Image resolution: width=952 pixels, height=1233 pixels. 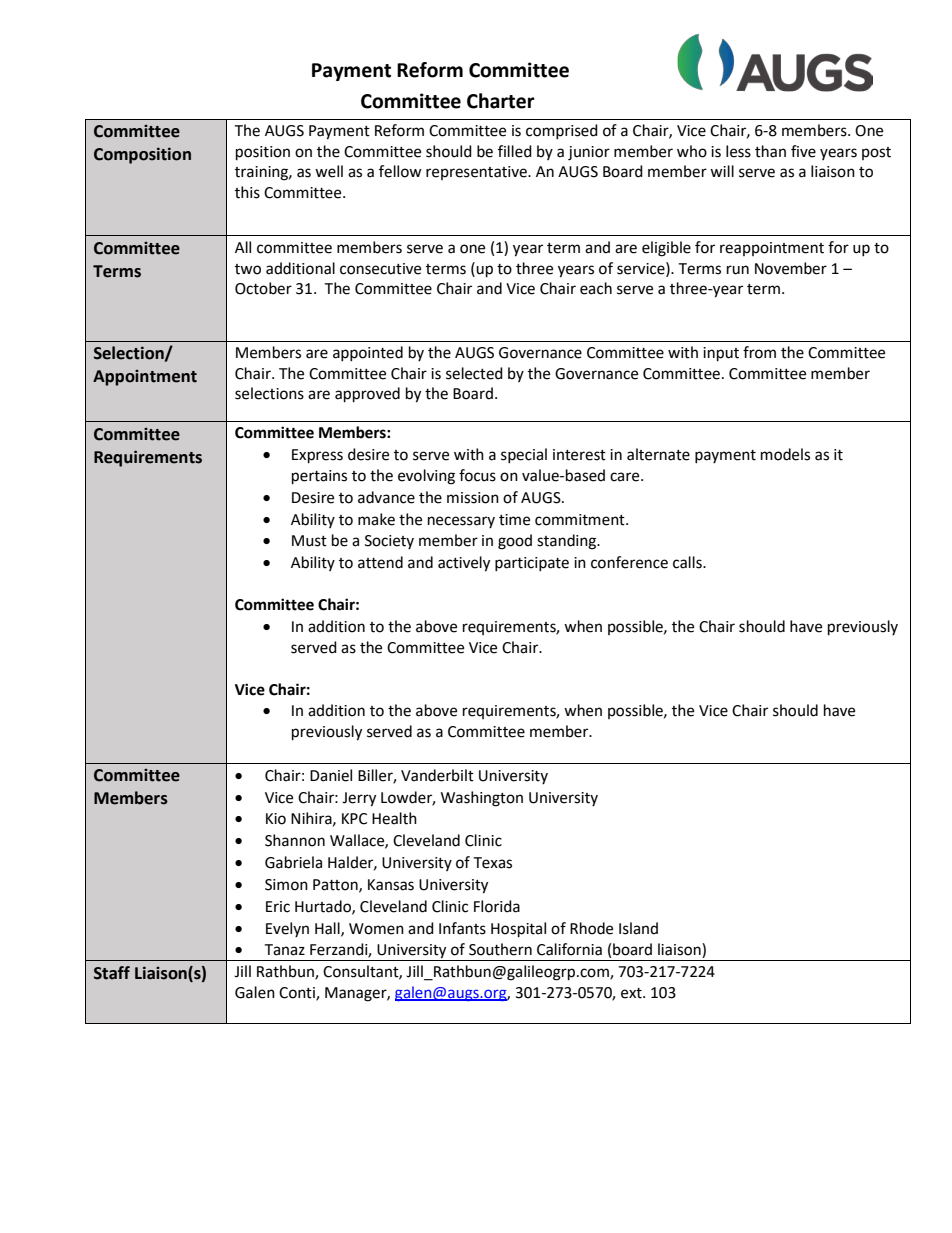 What do you see at coordinates (309, 541) in the image?
I see `Must` at bounding box center [309, 541].
